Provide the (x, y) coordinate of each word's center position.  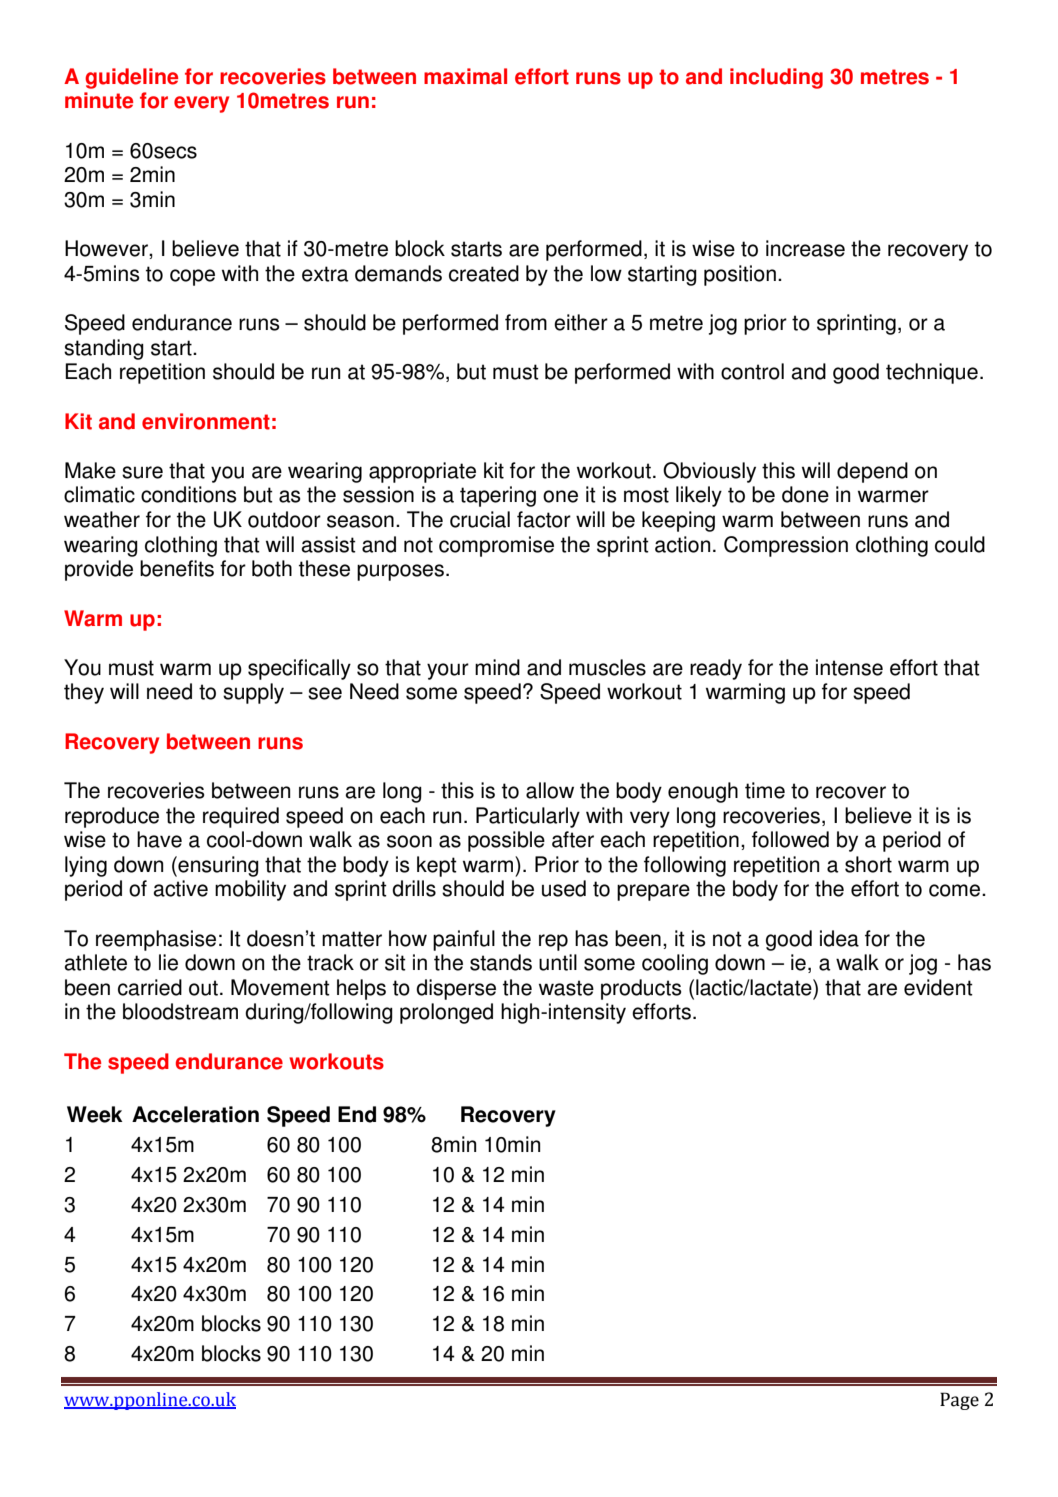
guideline (131, 78)
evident (938, 987)
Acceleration (195, 1114)
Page (959, 1401)
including (776, 78)
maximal (465, 76)
